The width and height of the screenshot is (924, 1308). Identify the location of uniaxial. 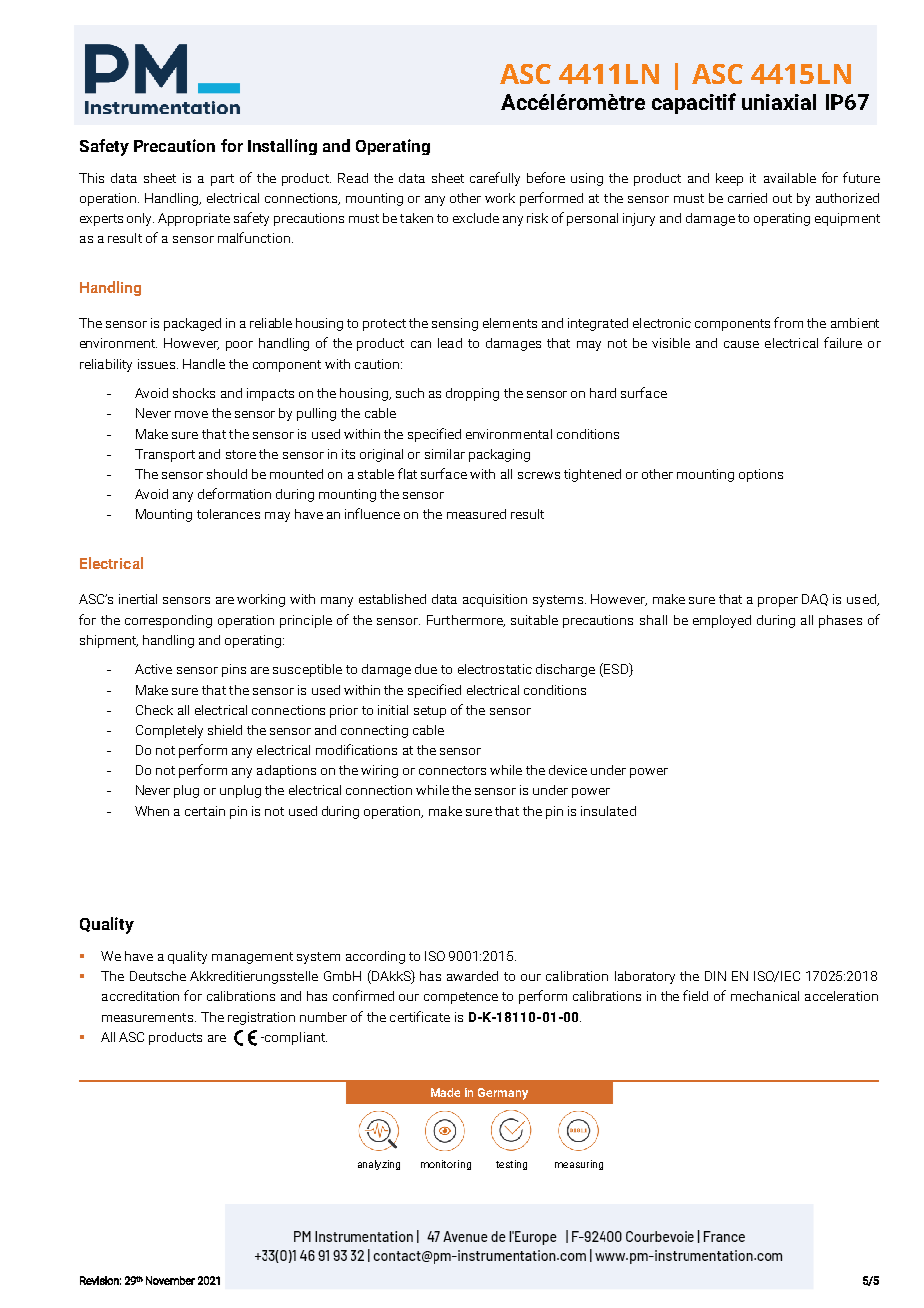
(779, 102).
